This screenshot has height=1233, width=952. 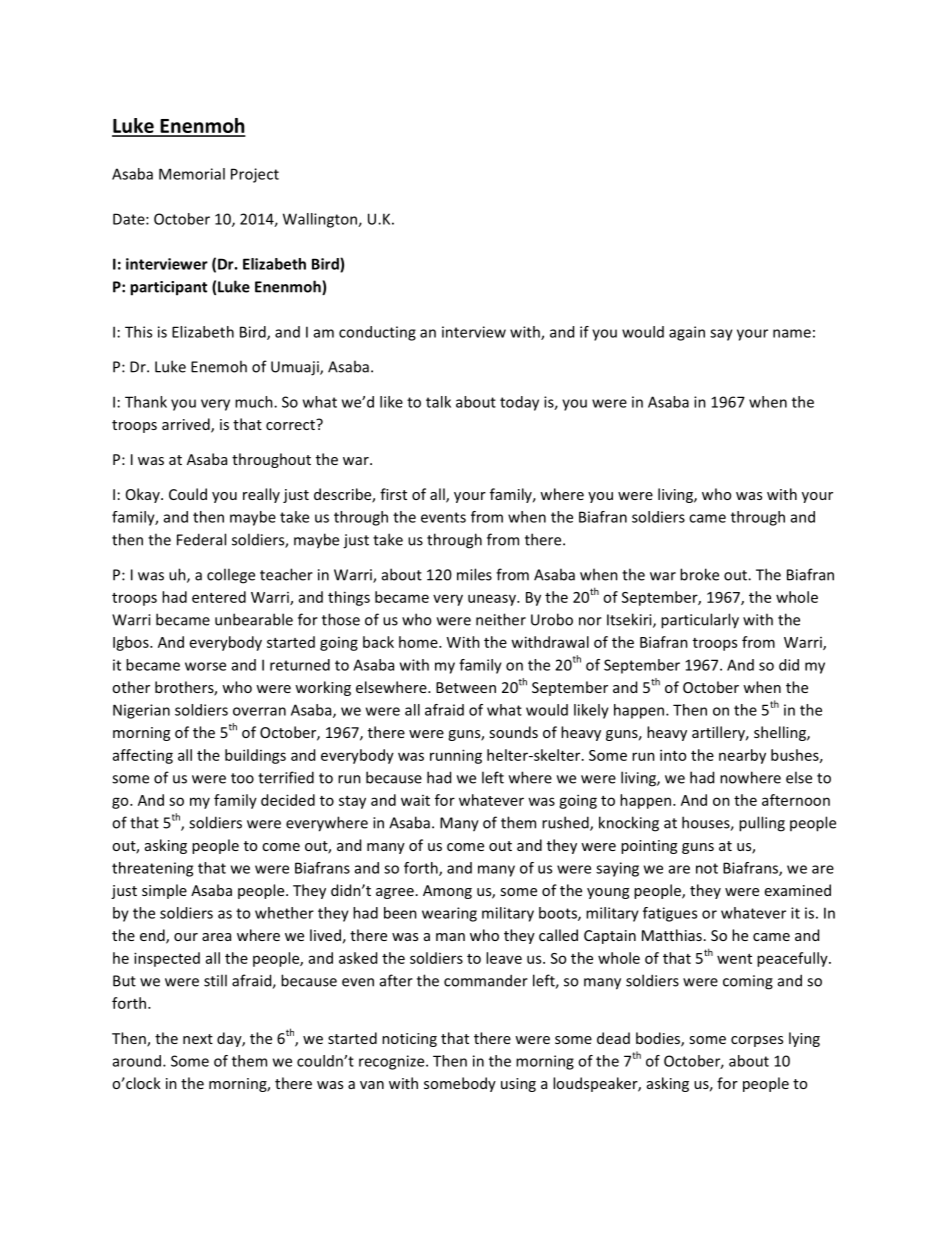 What do you see at coordinates (501, 619) in the screenshot?
I see `neither` at bounding box center [501, 619].
